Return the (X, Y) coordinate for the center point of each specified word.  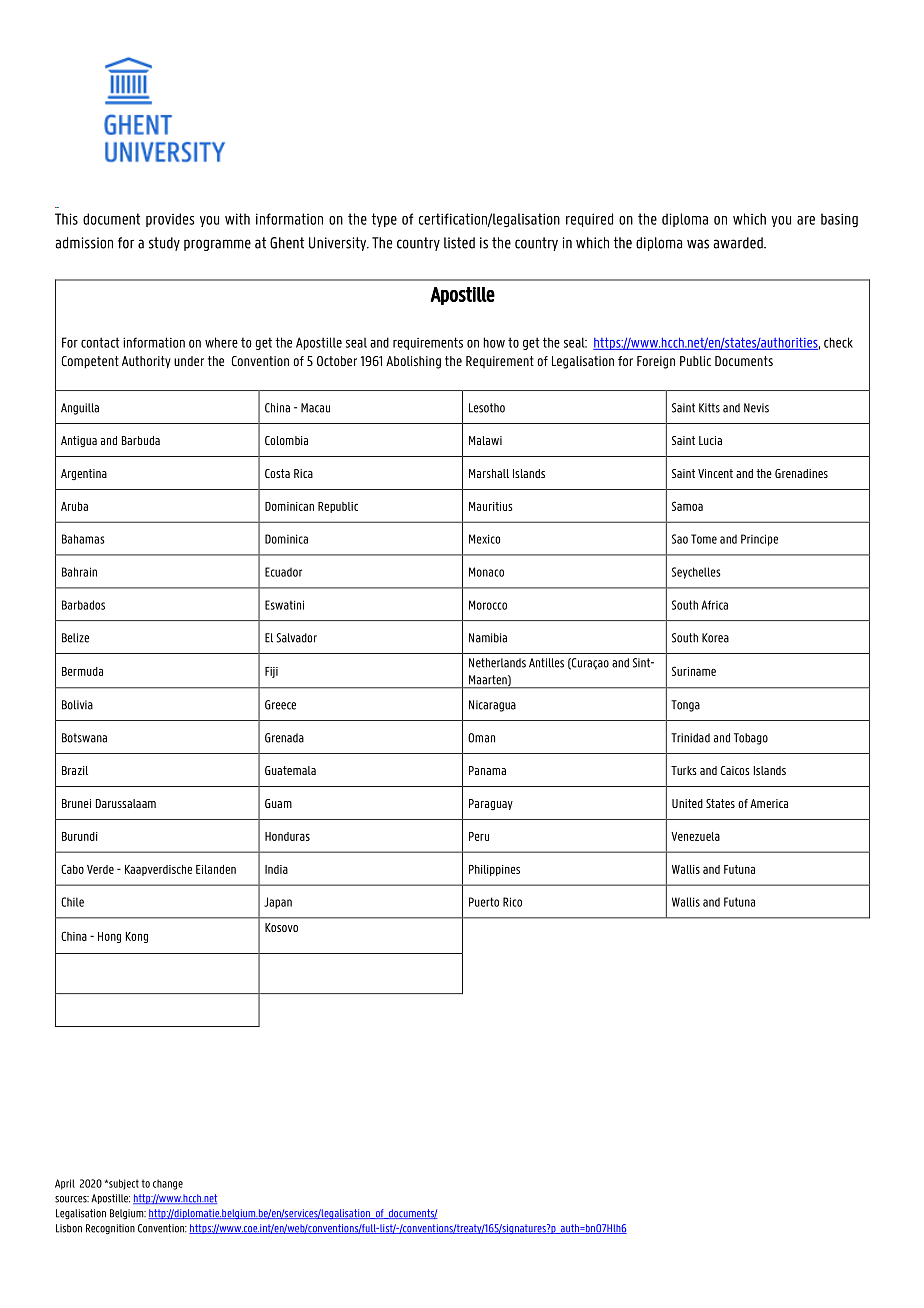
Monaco (486, 572)
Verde (100, 869)
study (164, 244)
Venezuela (695, 836)
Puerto (484, 902)
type (384, 220)
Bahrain (79, 572)
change (168, 1184)
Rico (512, 902)
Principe (759, 540)
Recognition (110, 1229)
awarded (739, 243)
